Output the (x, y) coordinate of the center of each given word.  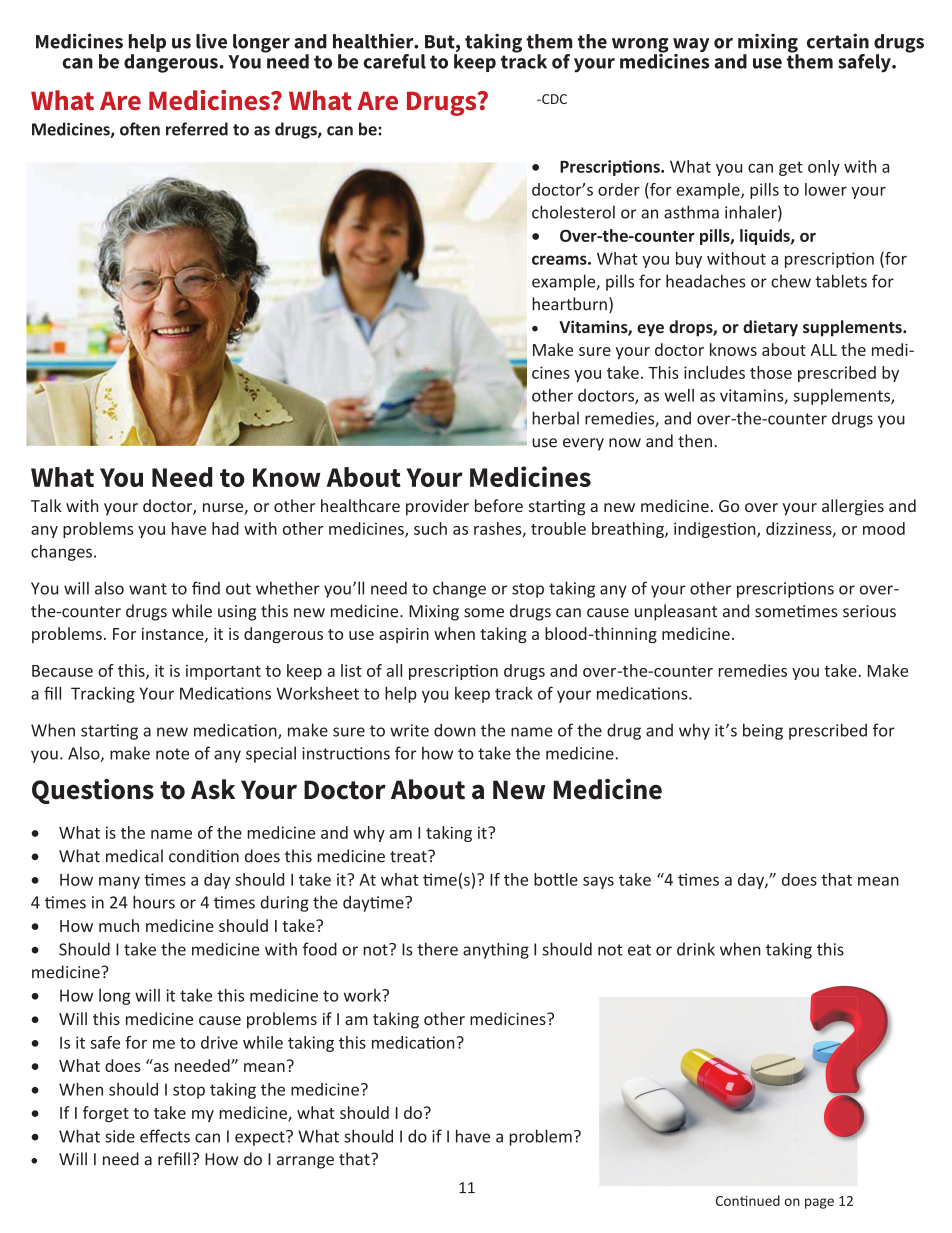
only (824, 168)
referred (197, 129)
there (437, 949)
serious (869, 611)
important (223, 672)
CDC (553, 99)
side (120, 1136)
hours (154, 902)
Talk (46, 505)
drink (696, 949)
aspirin (404, 635)
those (771, 372)
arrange (305, 1162)
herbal (555, 418)
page (819, 1203)
